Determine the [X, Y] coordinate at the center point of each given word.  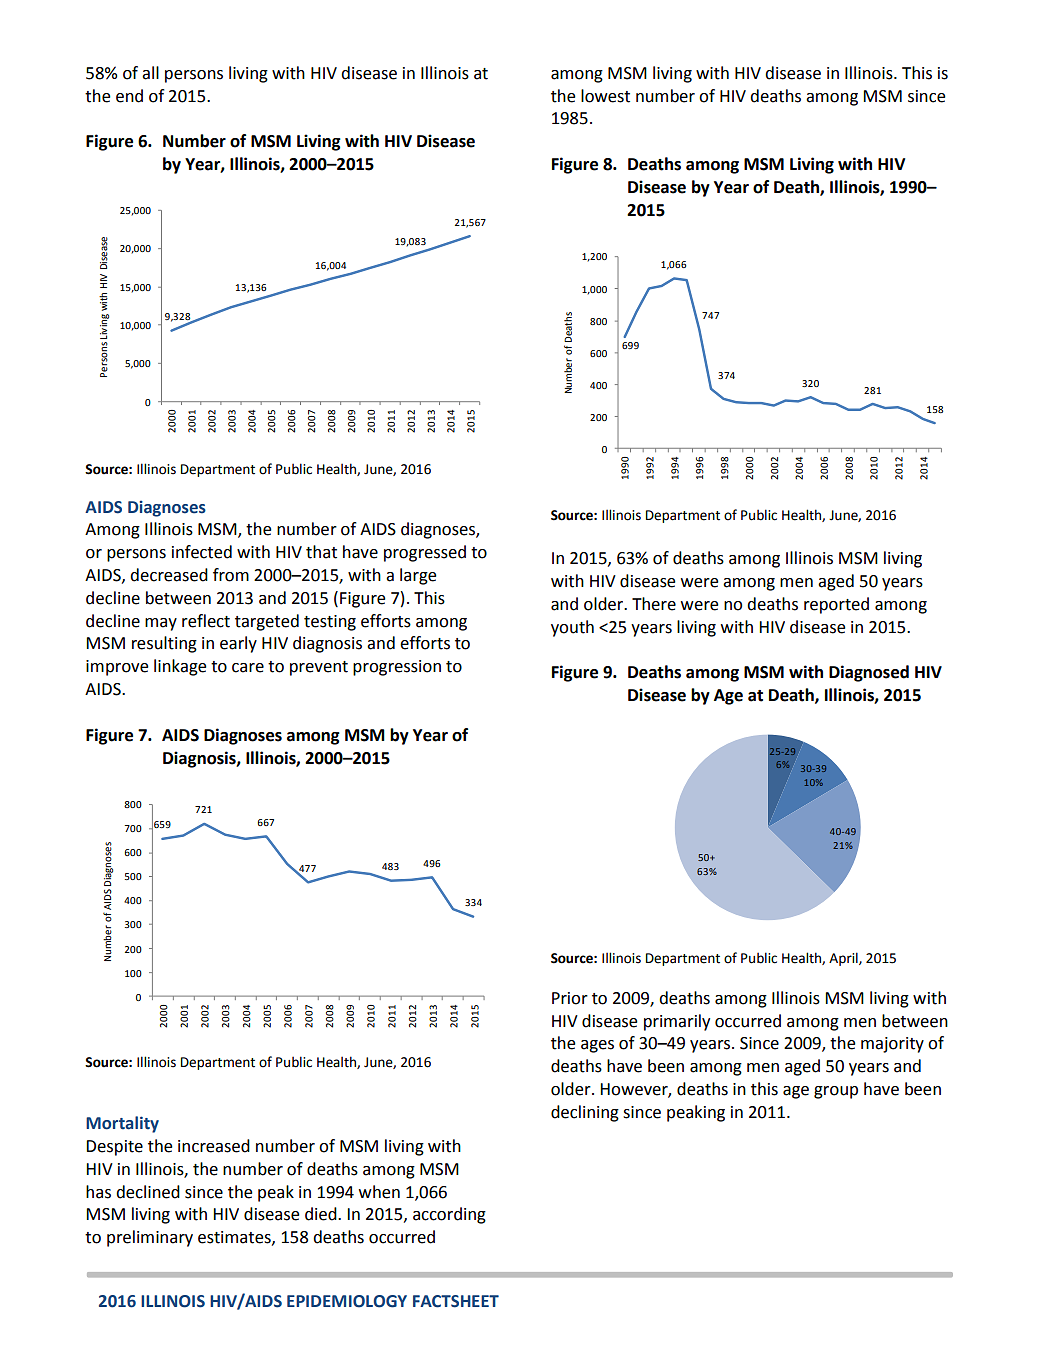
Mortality [122, 1124]
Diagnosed [869, 673]
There [654, 604]
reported [836, 605]
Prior [570, 998]
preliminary [150, 1238]
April [844, 959]
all [150, 73]
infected [202, 552]
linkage [180, 667]
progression [397, 668]
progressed [425, 553]
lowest [605, 96]
